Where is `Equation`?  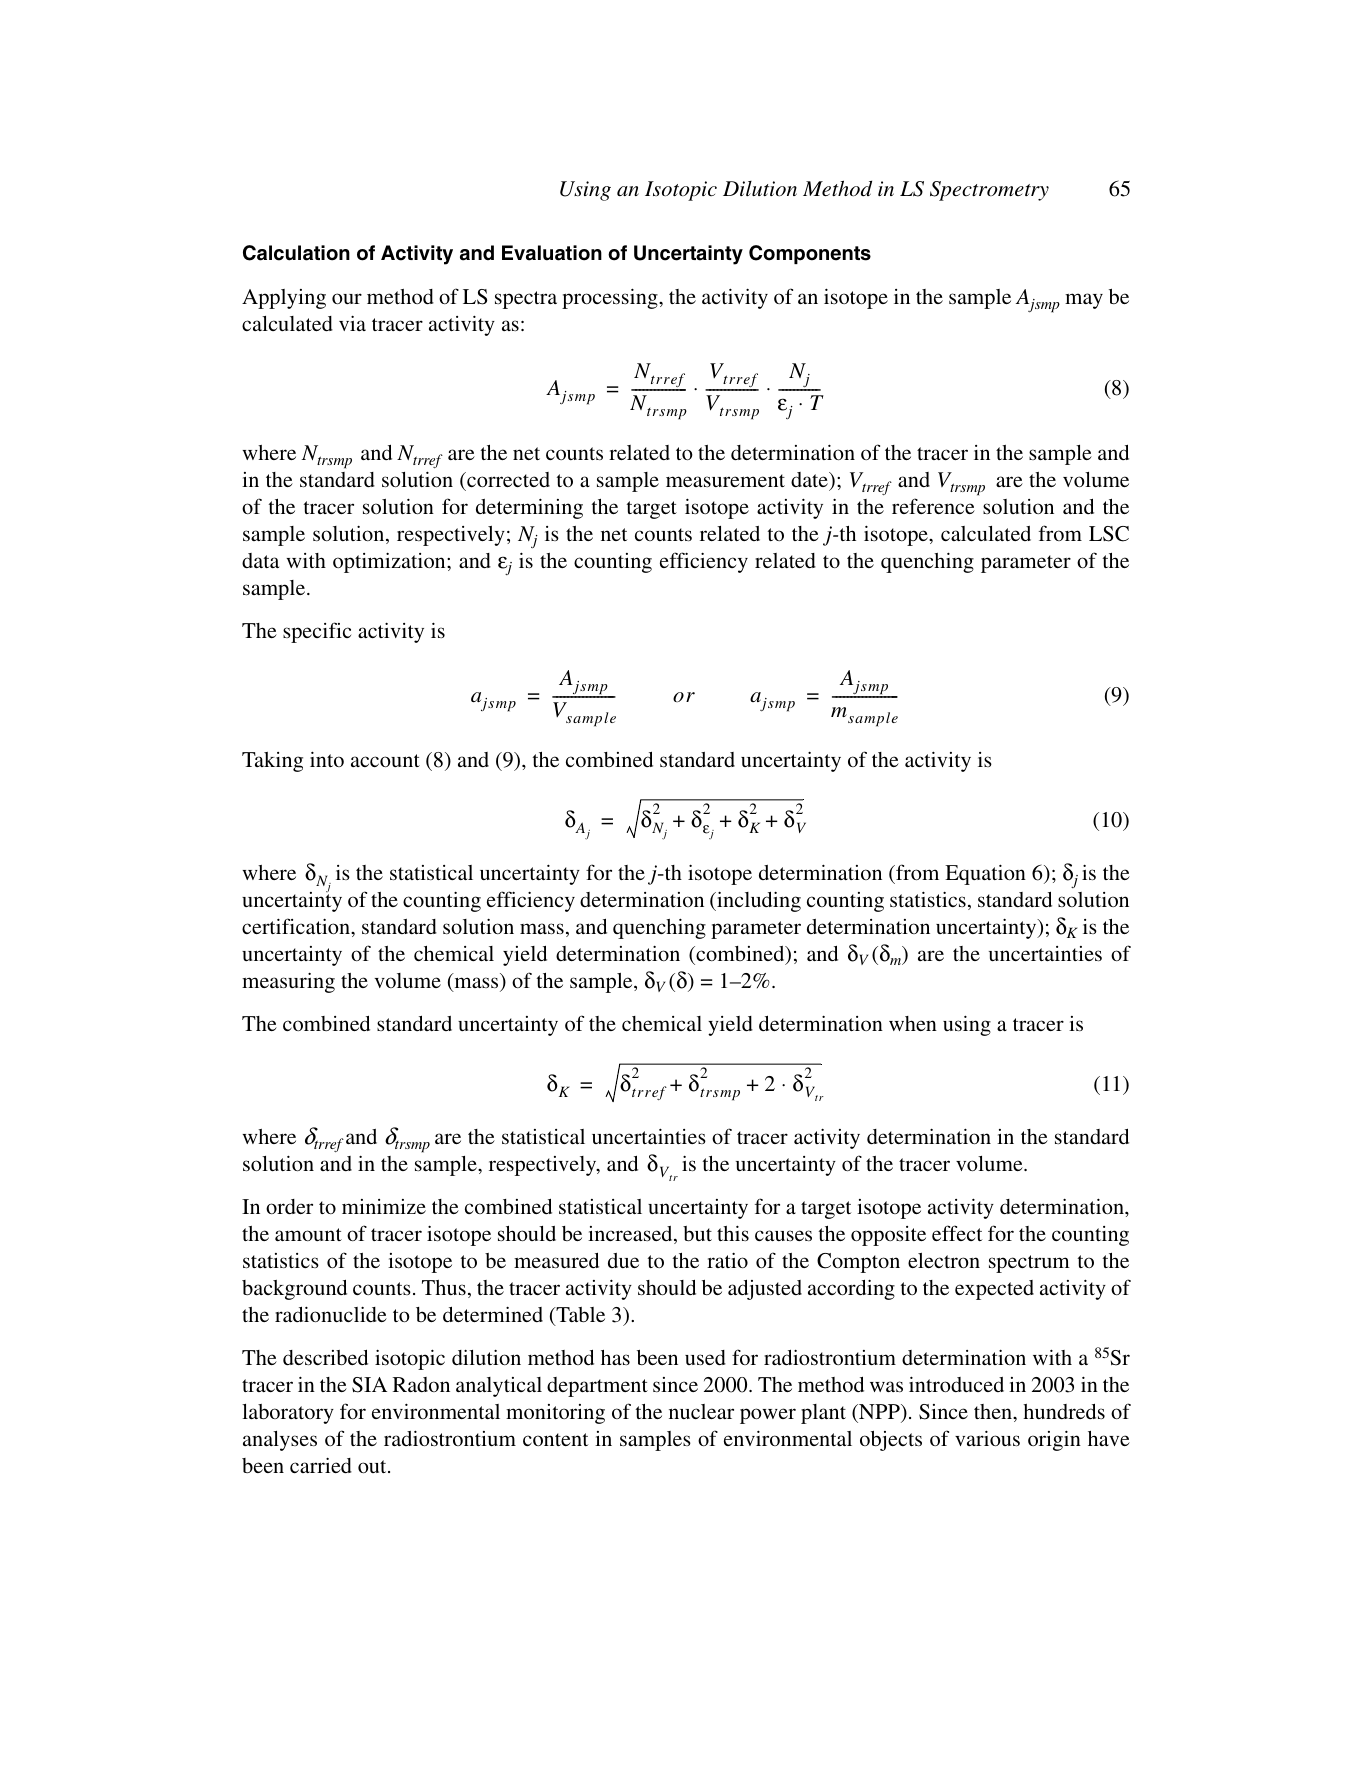 Equation is located at coordinates (985, 874).
